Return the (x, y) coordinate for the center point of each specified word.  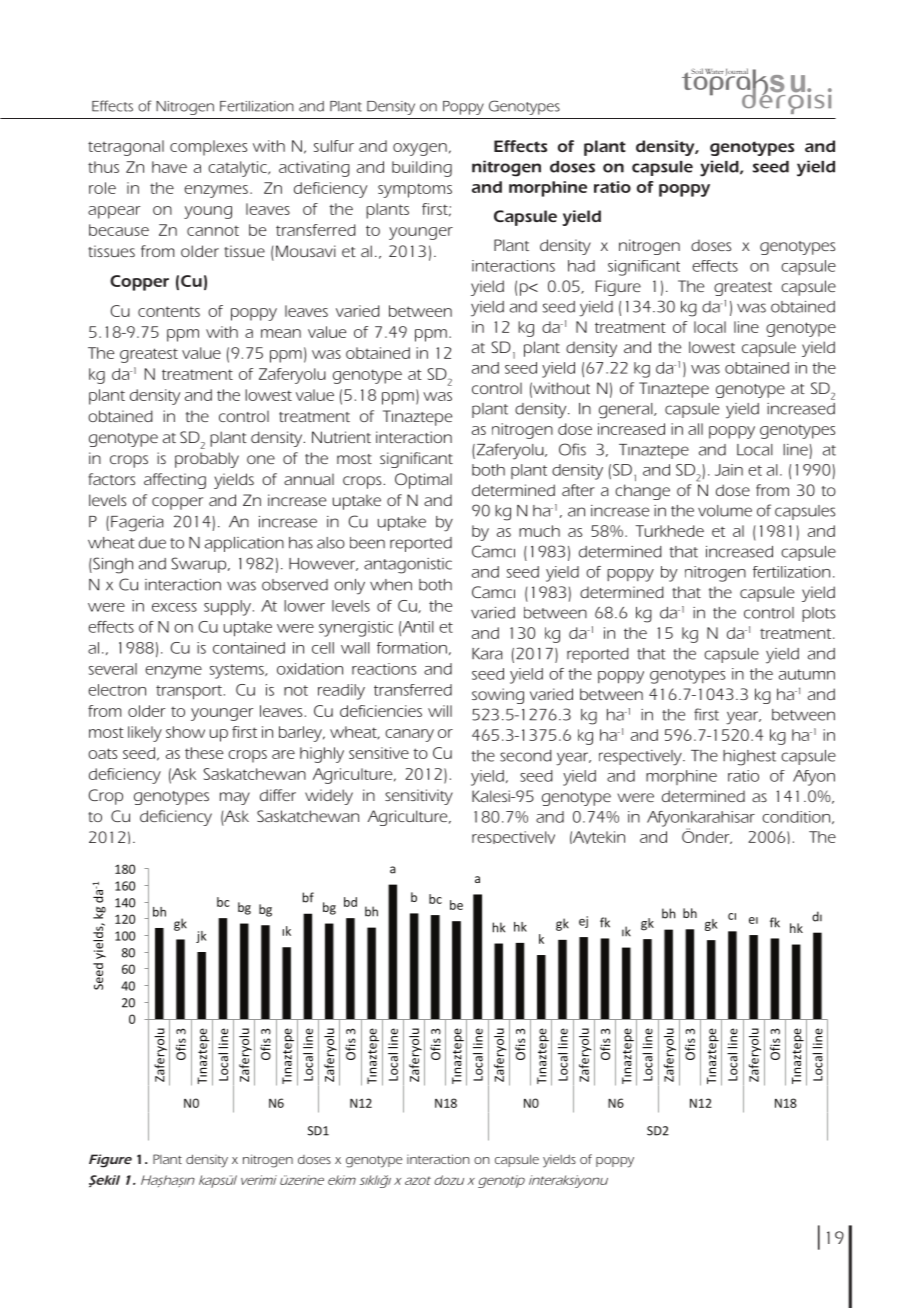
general (627, 411)
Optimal (423, 481)
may (235, 798)
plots (818, 614)
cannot (213, 231)
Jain (729, 470)
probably (207, 460)
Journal (737, 73)
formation (412, 648)
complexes (208, 148)
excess (174, 607)
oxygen (420, 149)
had (581, 266)
